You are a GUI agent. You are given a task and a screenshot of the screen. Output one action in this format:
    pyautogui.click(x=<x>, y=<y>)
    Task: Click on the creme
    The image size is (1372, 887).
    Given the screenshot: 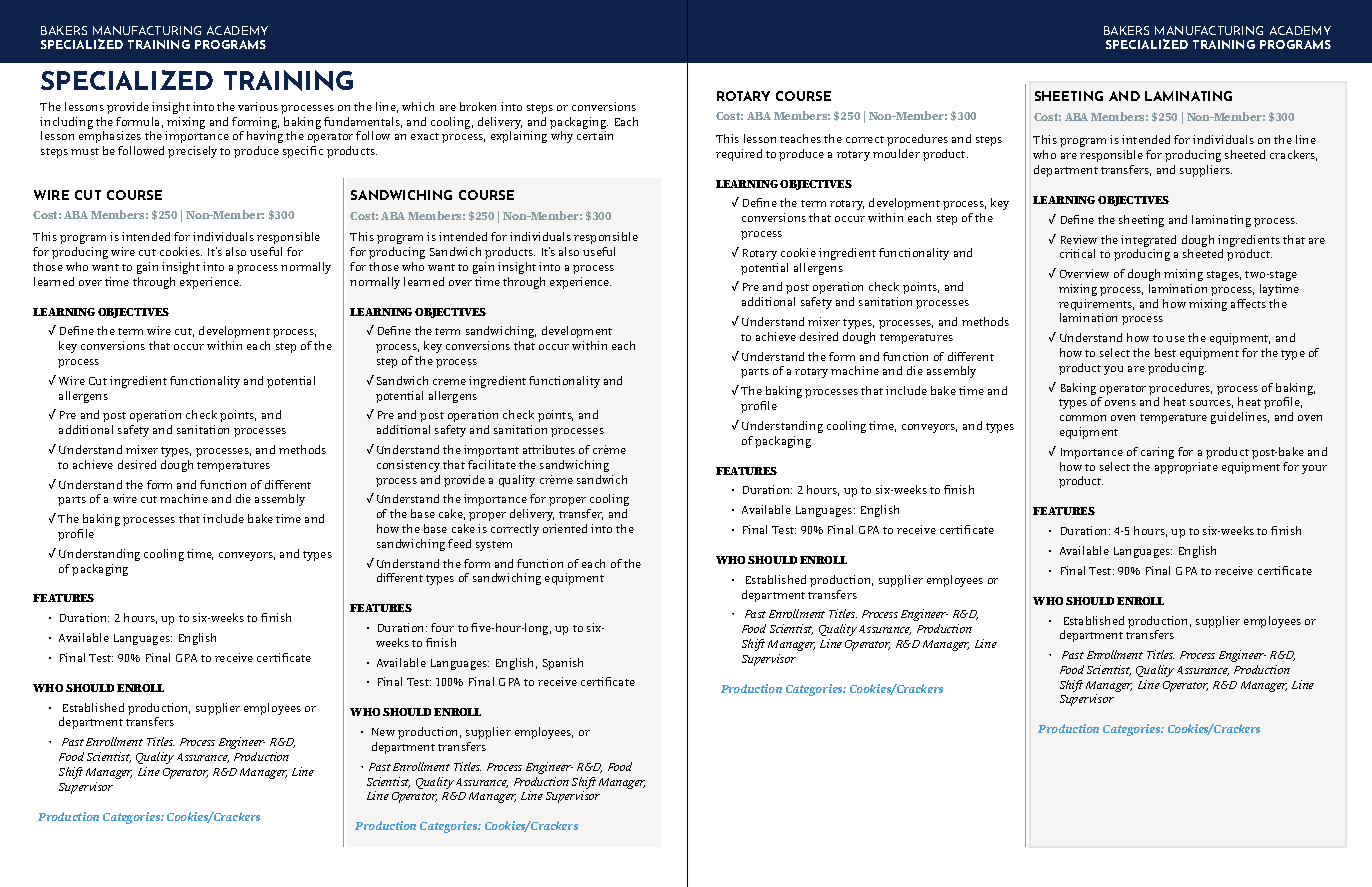 What is the action you would take?
    pyautogui.click(x=449, y=382)
